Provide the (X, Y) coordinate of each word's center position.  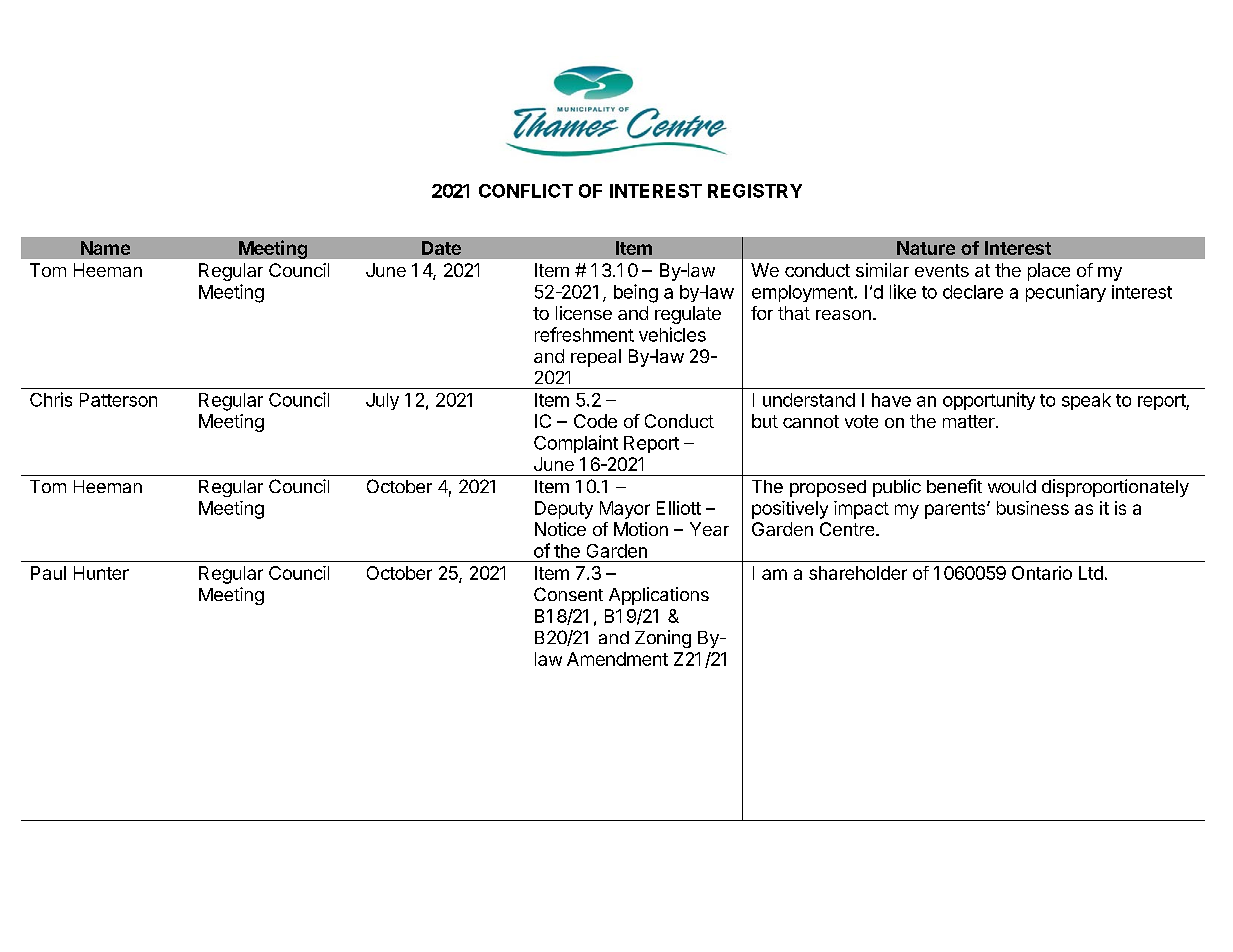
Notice (560, 529)
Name (105, 248)
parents (956, 510)
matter (970, 421)
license (584, 313)
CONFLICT (526, 191)
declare (973, 292)
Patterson (118, 400)
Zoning (663, 639)
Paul (48, 573)
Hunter (101, 573)
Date (441, 248)
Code (595, 421)
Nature (926, 248)
